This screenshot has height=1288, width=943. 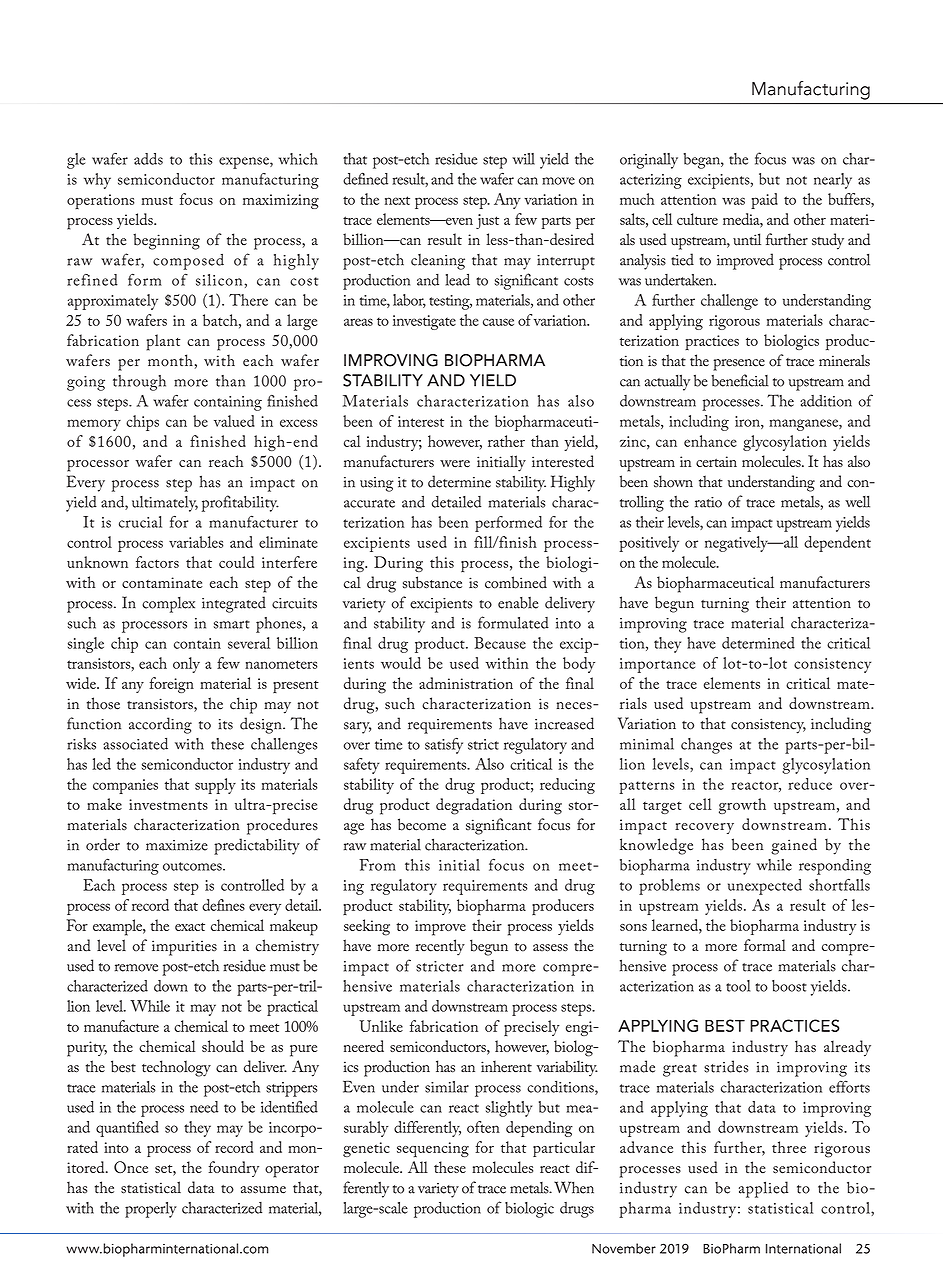 What do you see at coordinates (444, 746) in the screenshot?
I see `satisfy` at bounding box center [444, 746].
